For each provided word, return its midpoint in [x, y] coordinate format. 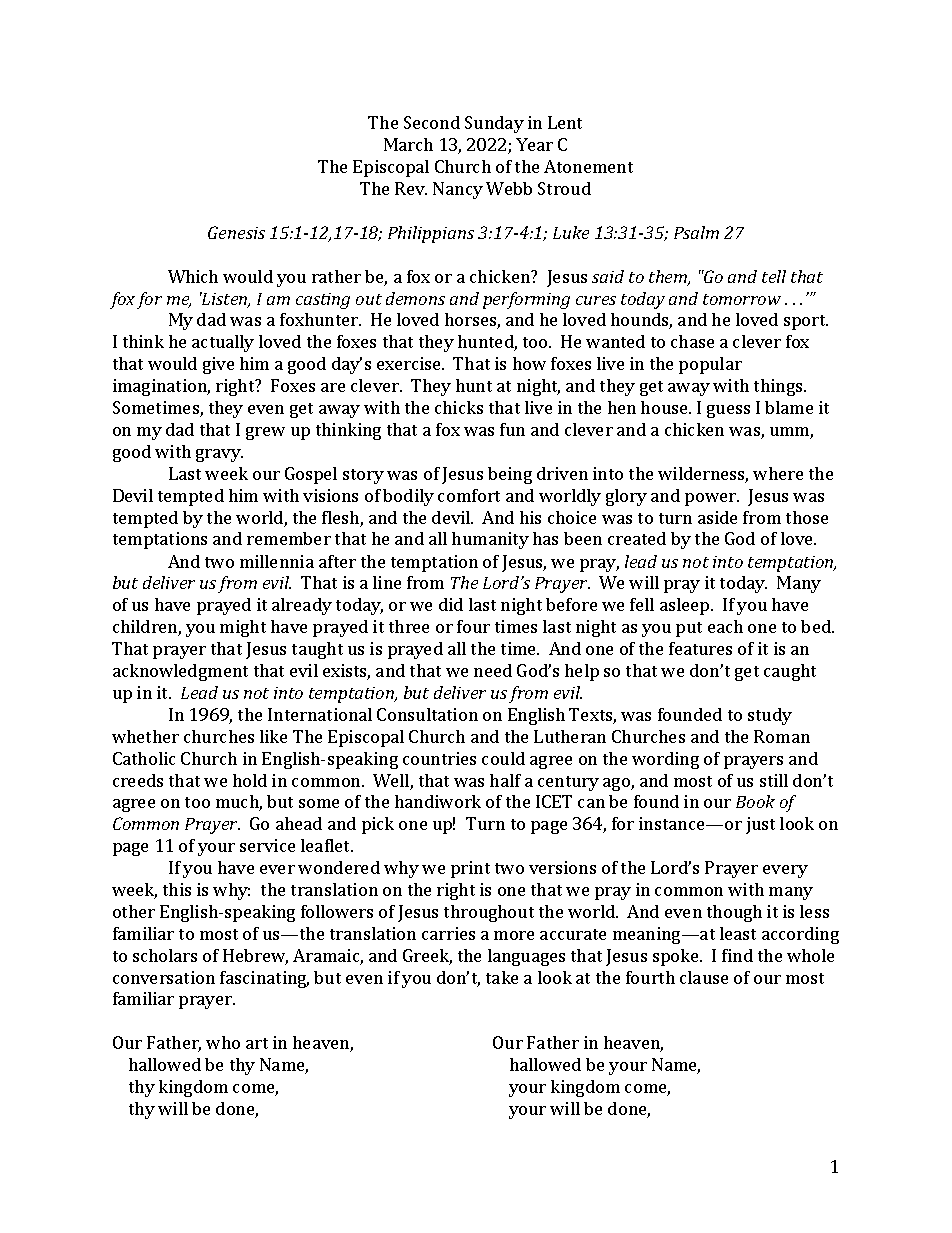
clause [704, 977]
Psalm [696, 232]
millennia [277, 561]
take [502, 977]
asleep [686, 606]
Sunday [494, 124]
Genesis [236, 232]
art [257, 1043]
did [451, 604]
